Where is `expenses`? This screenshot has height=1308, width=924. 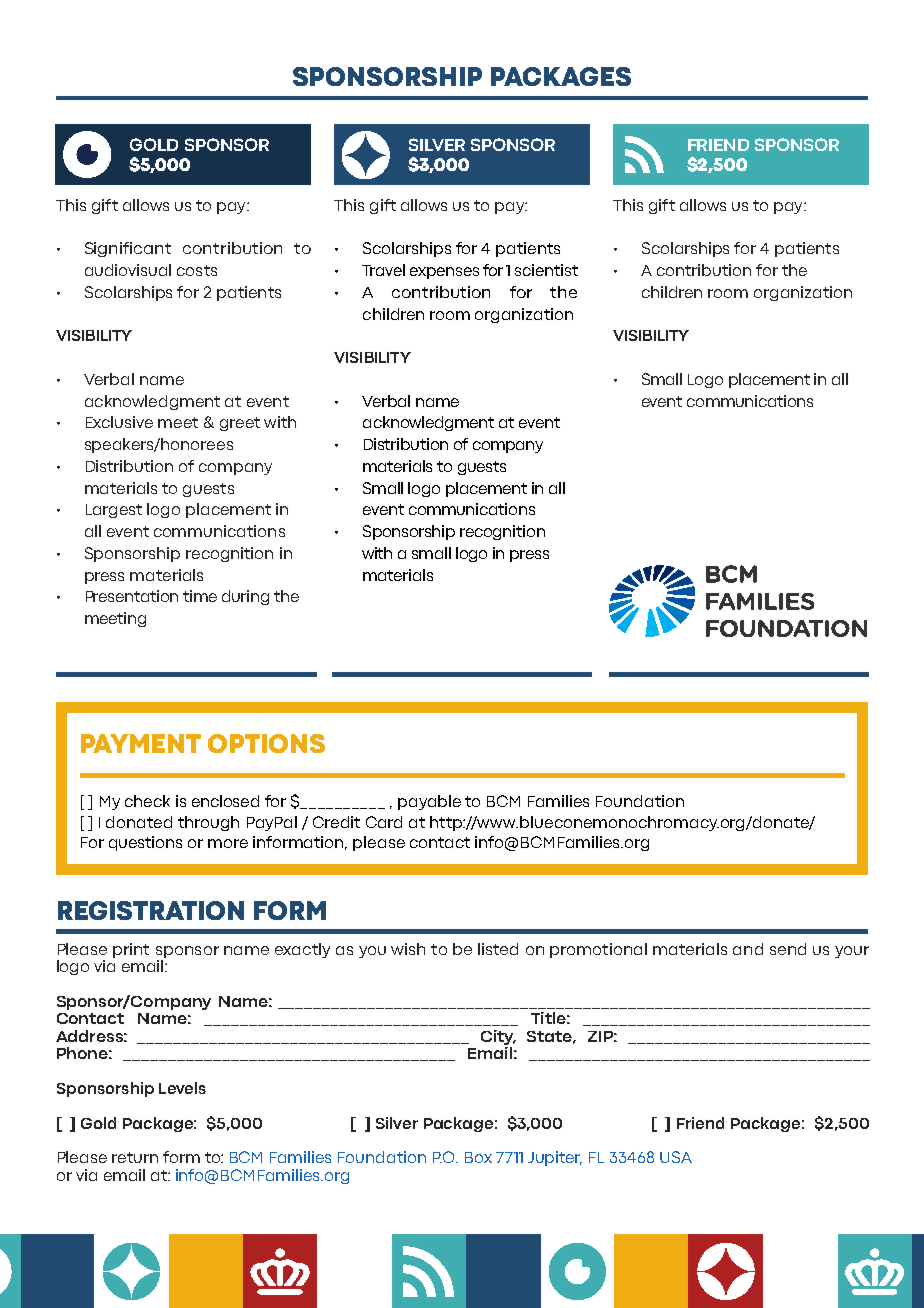
expenses is located at coordinates (444, 273).
